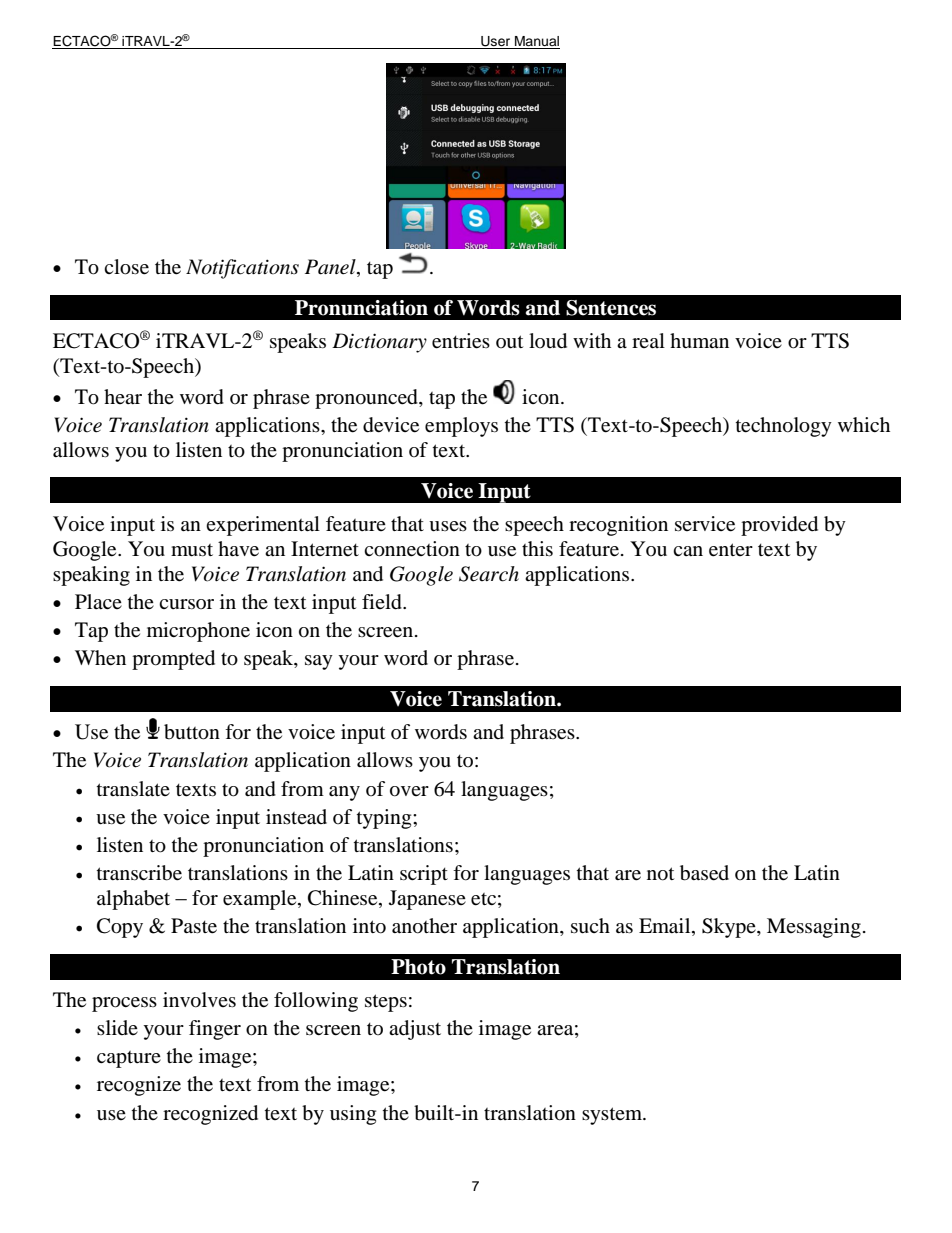 Image resolution: width=952 pixels, height=1233 pixels. Describe the element at coordinates (133, 789) in the screenshot. I see `translate` at that location.
